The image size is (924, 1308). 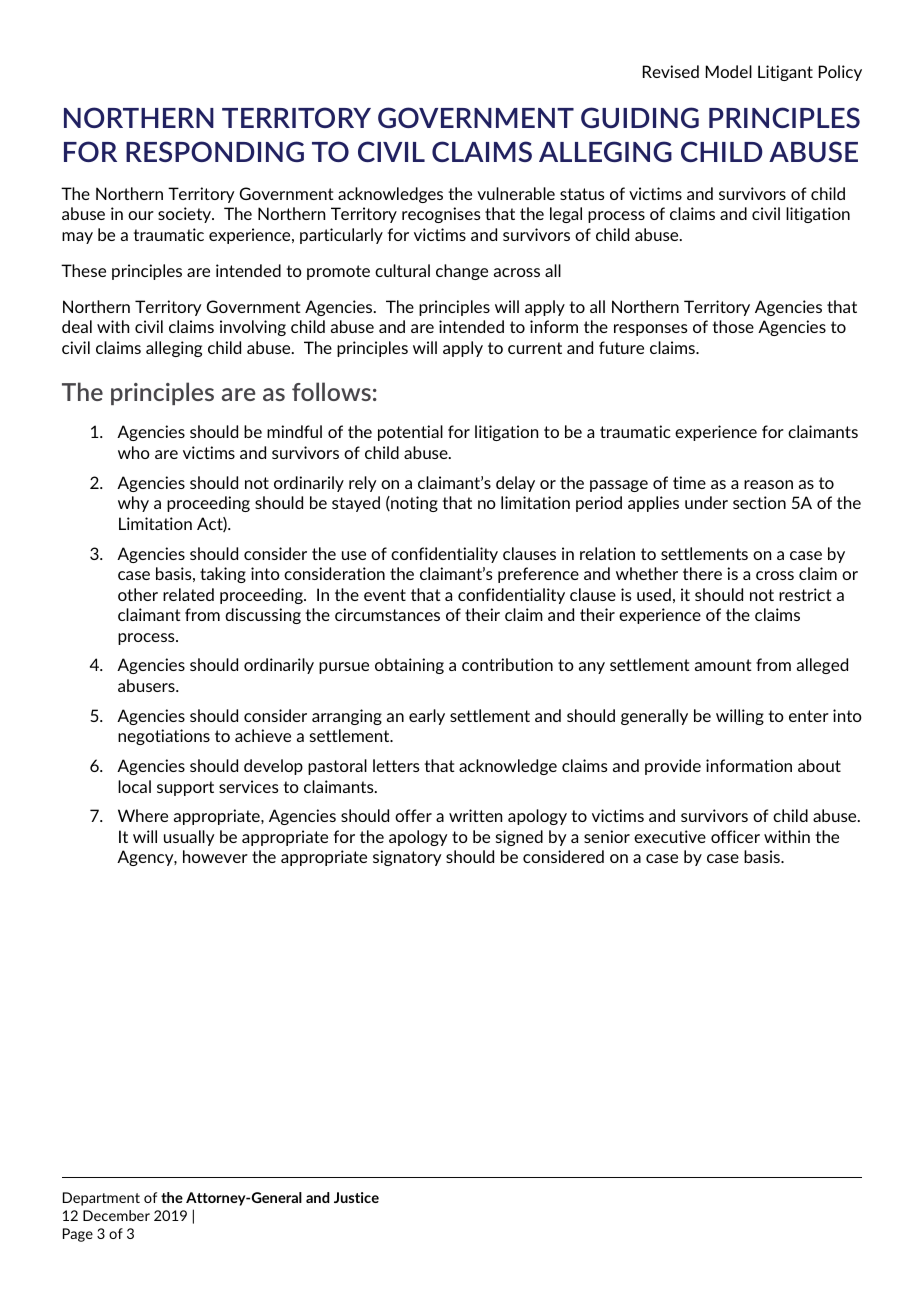 What do you see at coordinates (116, 1215) in the screenshot?
I see `December` at bounding box center [116, 1215].
